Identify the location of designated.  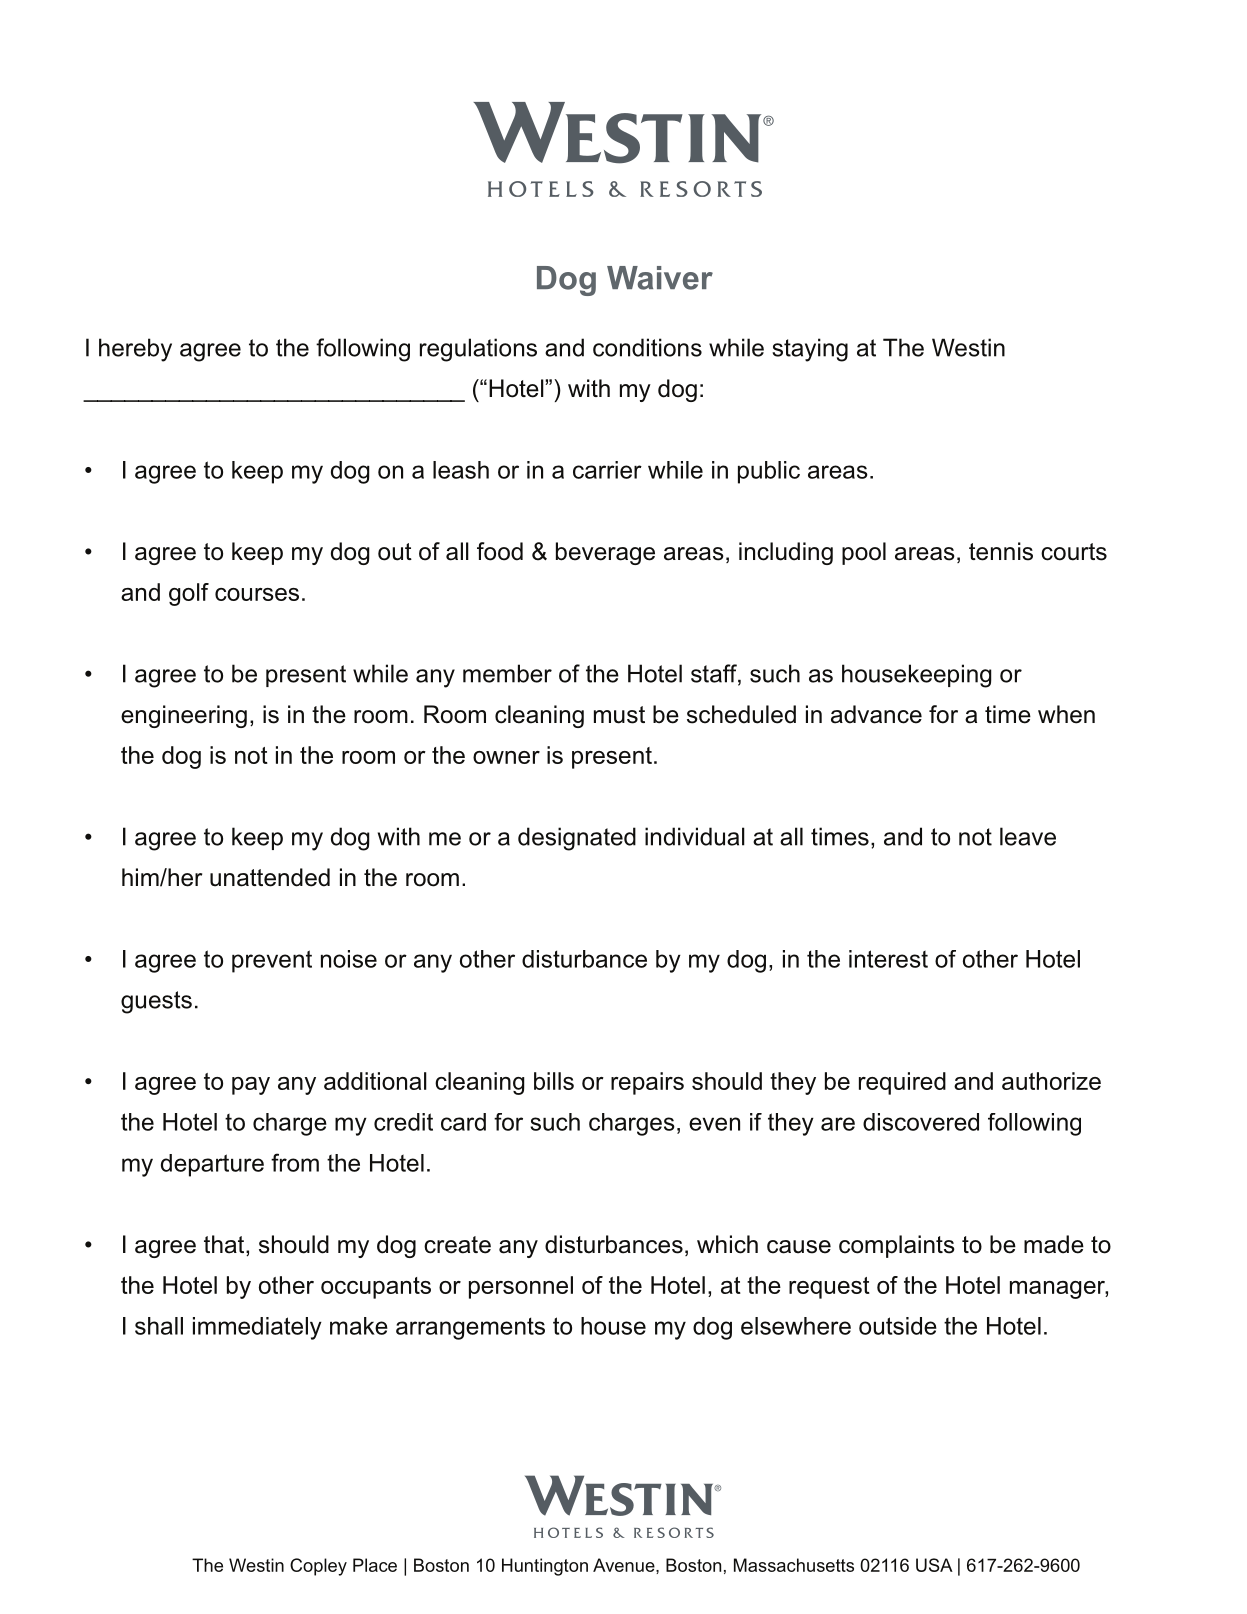
(577, 839).
